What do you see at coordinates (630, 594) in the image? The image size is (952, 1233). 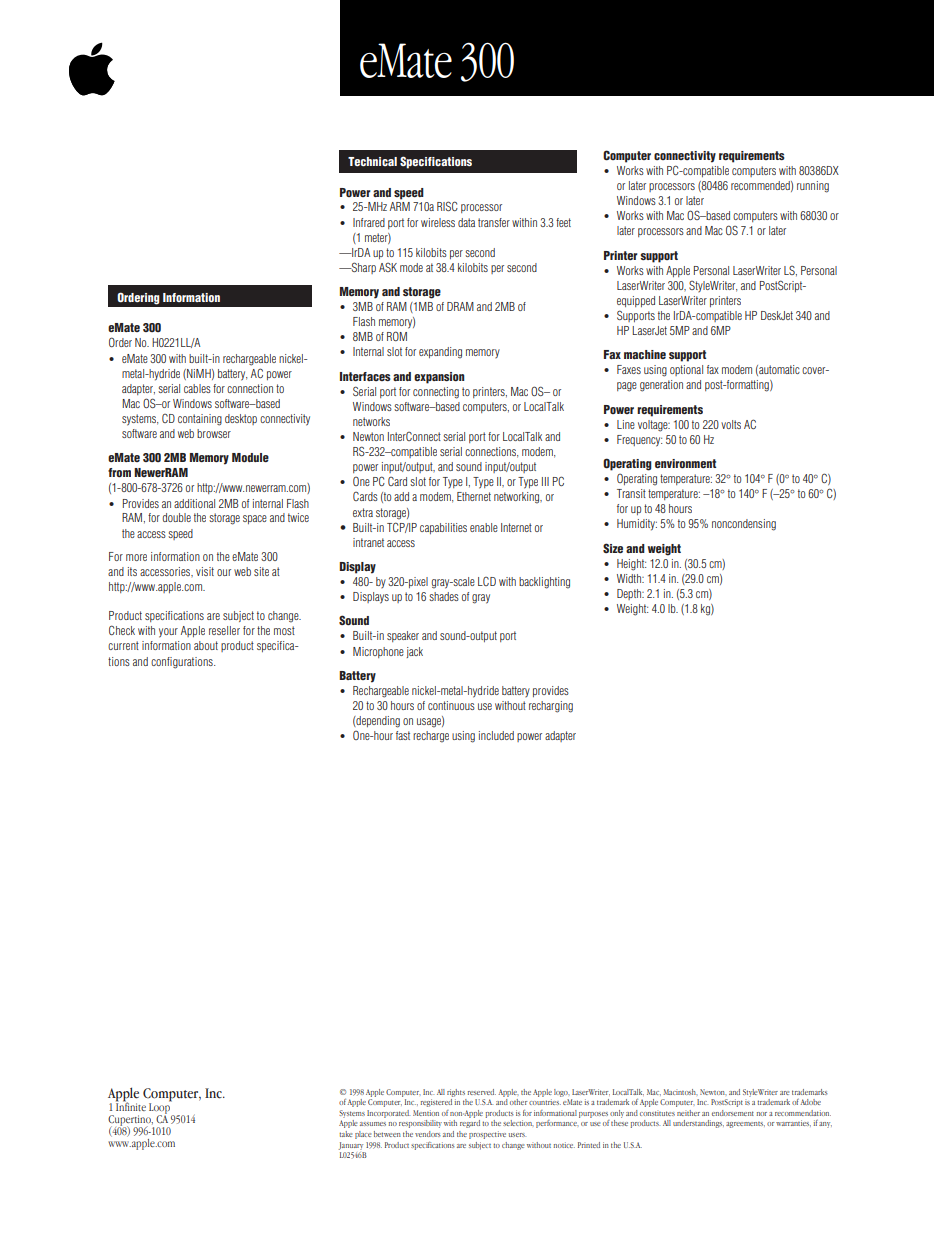 I see `Depth` at bounding box center [630, 594].
